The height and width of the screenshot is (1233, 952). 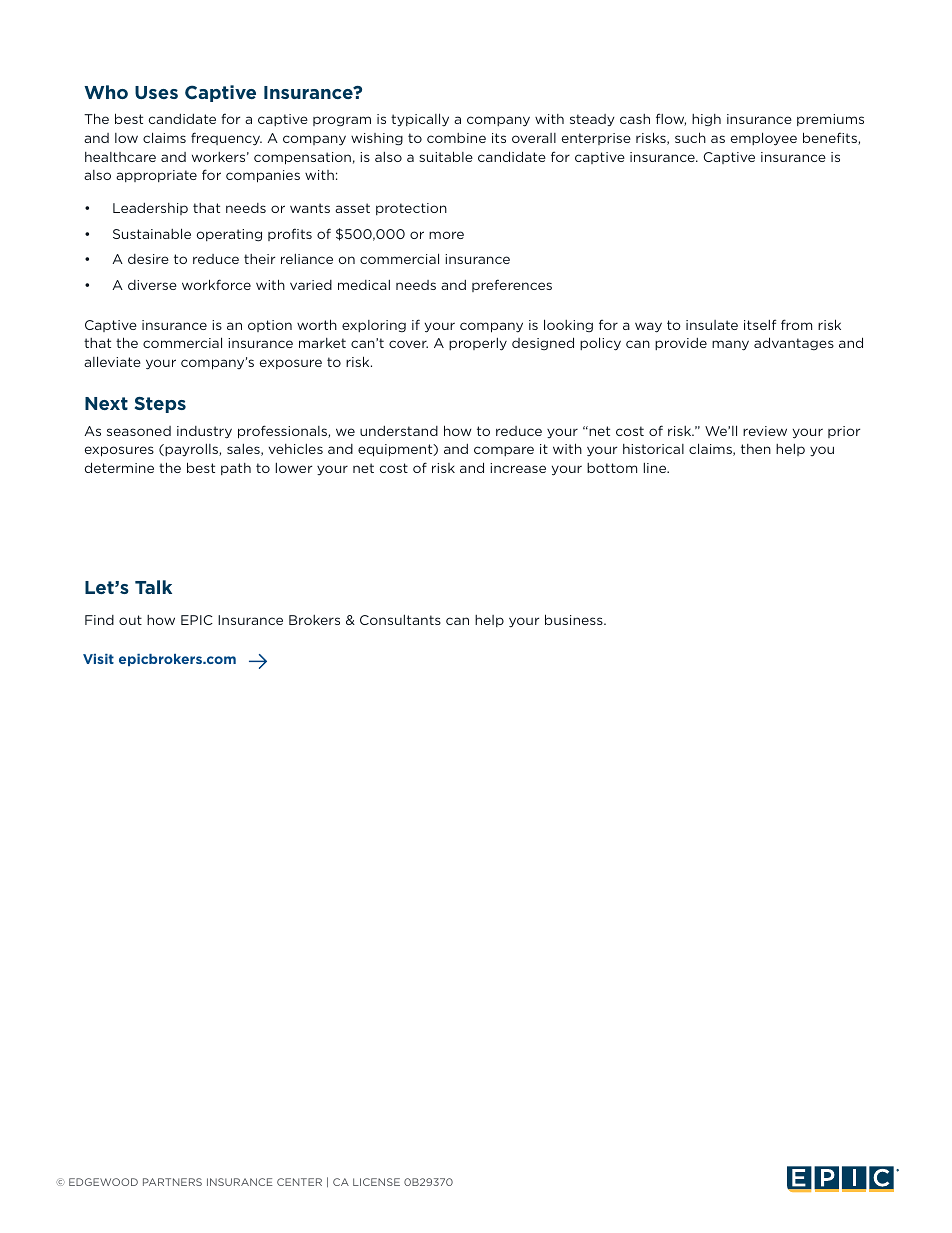 What do you see at coordinates (400, 620) in the screenshot?
I see `Consultants` at bounding box center [400, 620].
